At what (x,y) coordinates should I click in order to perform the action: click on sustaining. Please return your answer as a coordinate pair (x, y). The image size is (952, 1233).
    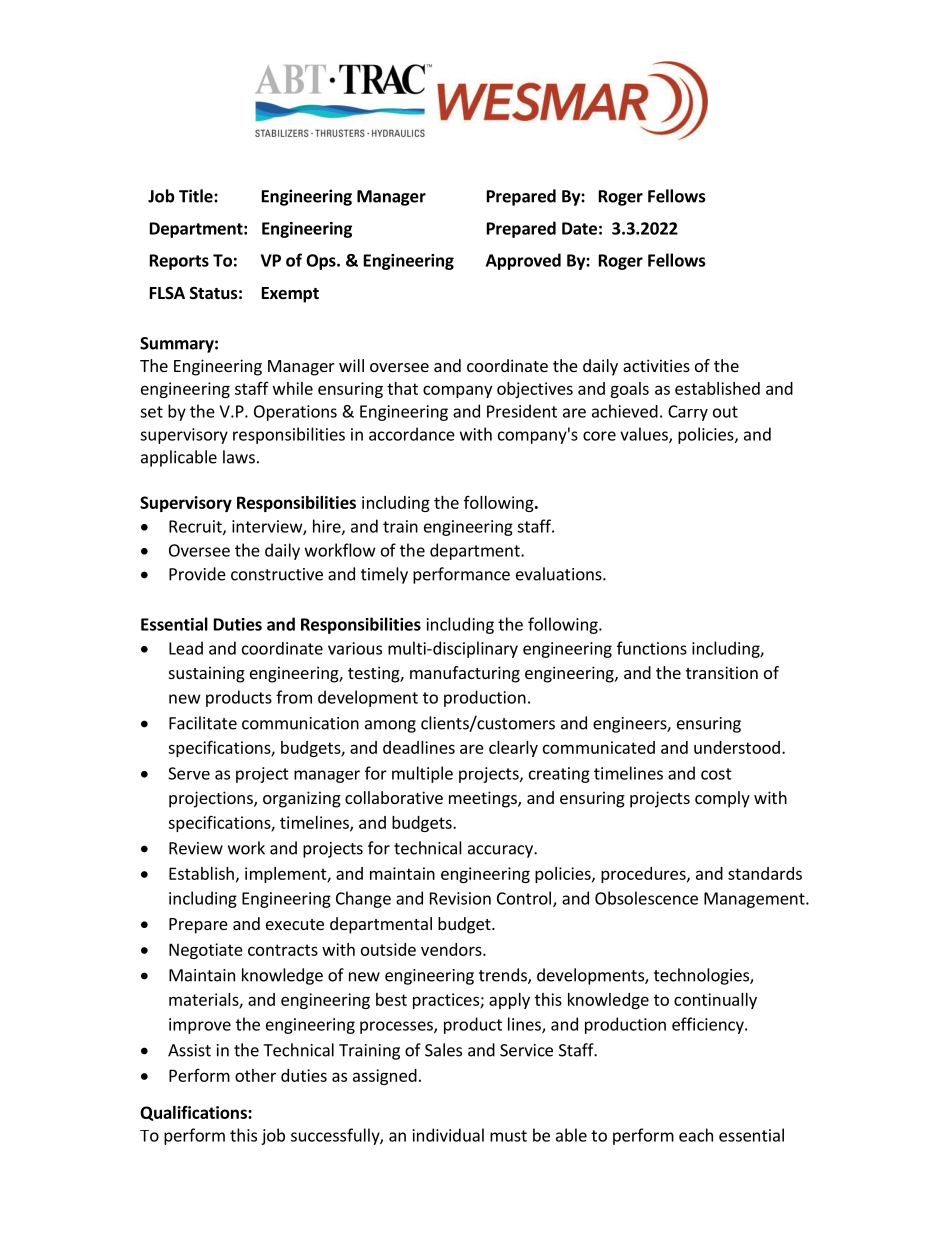
    Looking at the image, I should click on (207, 674).
